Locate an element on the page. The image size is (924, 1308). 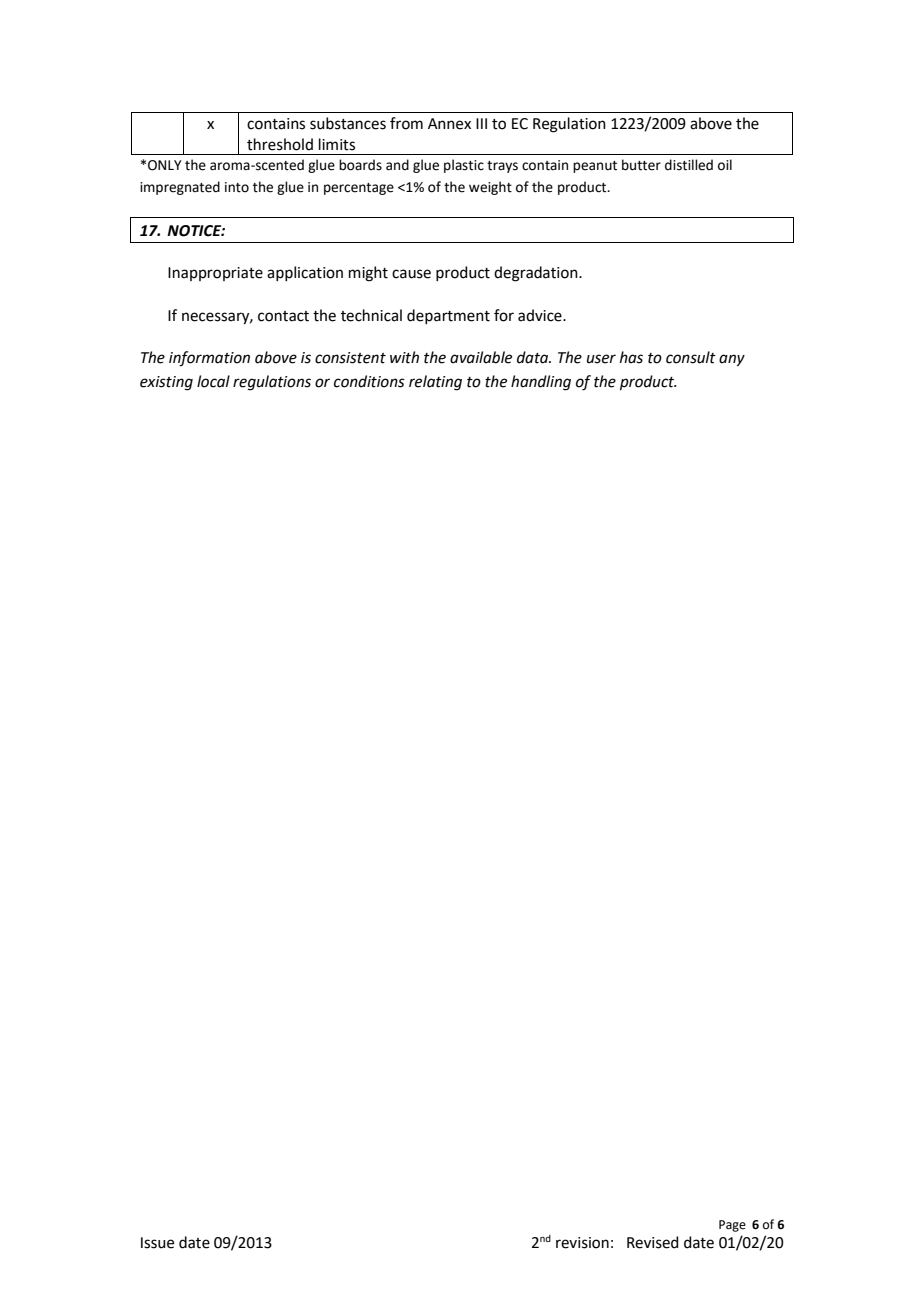
handling is located at coordinates (541, 383).
